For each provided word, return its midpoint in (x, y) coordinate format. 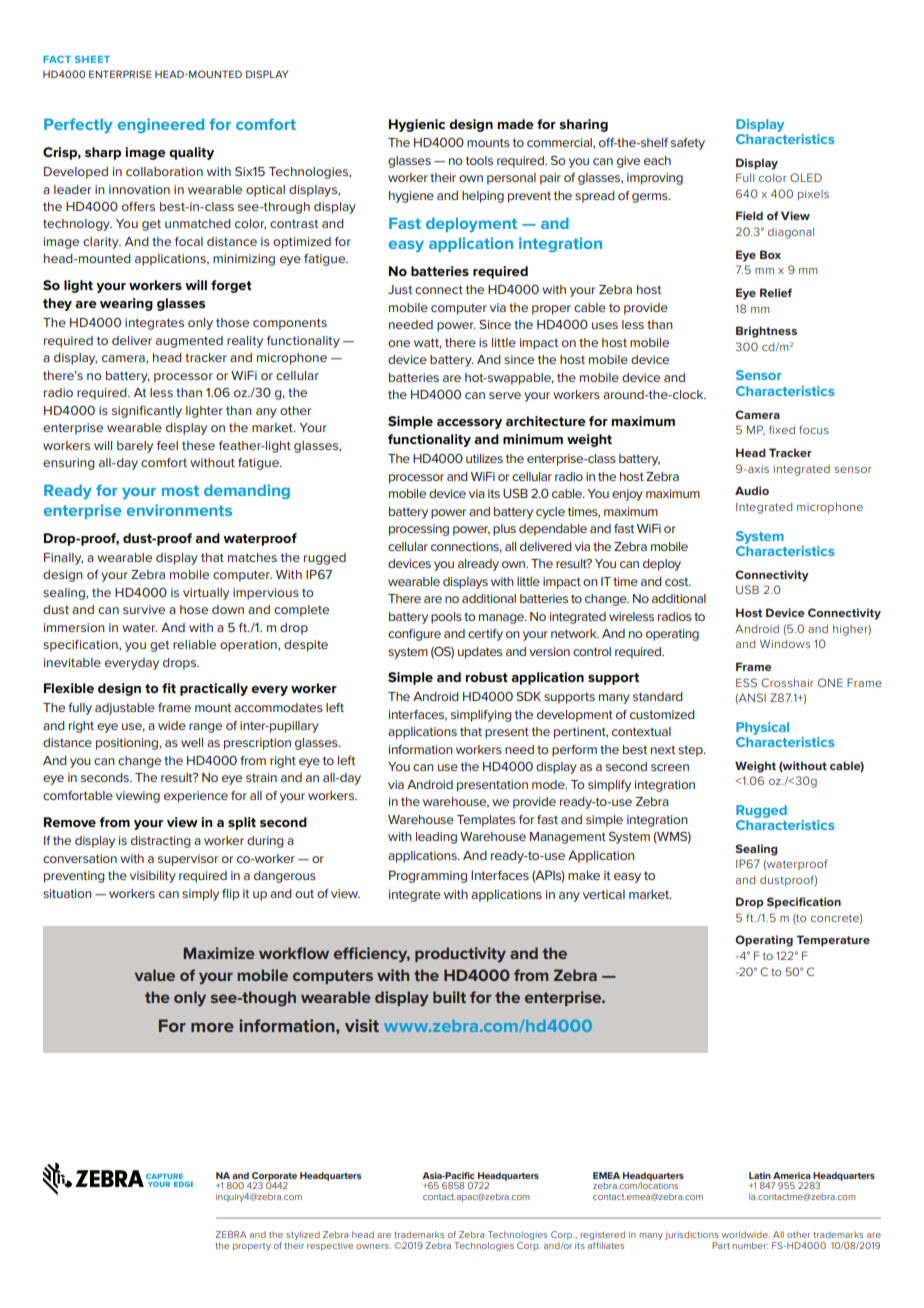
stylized (303, 1237)
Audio (752, 490)
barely (135, 447)
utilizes (484, 458)
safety (688, 144)
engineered (161, 125)
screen (670, 767)
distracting (161, 842)
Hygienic (417, 125)
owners (373, 1246)
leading (436, 838)
